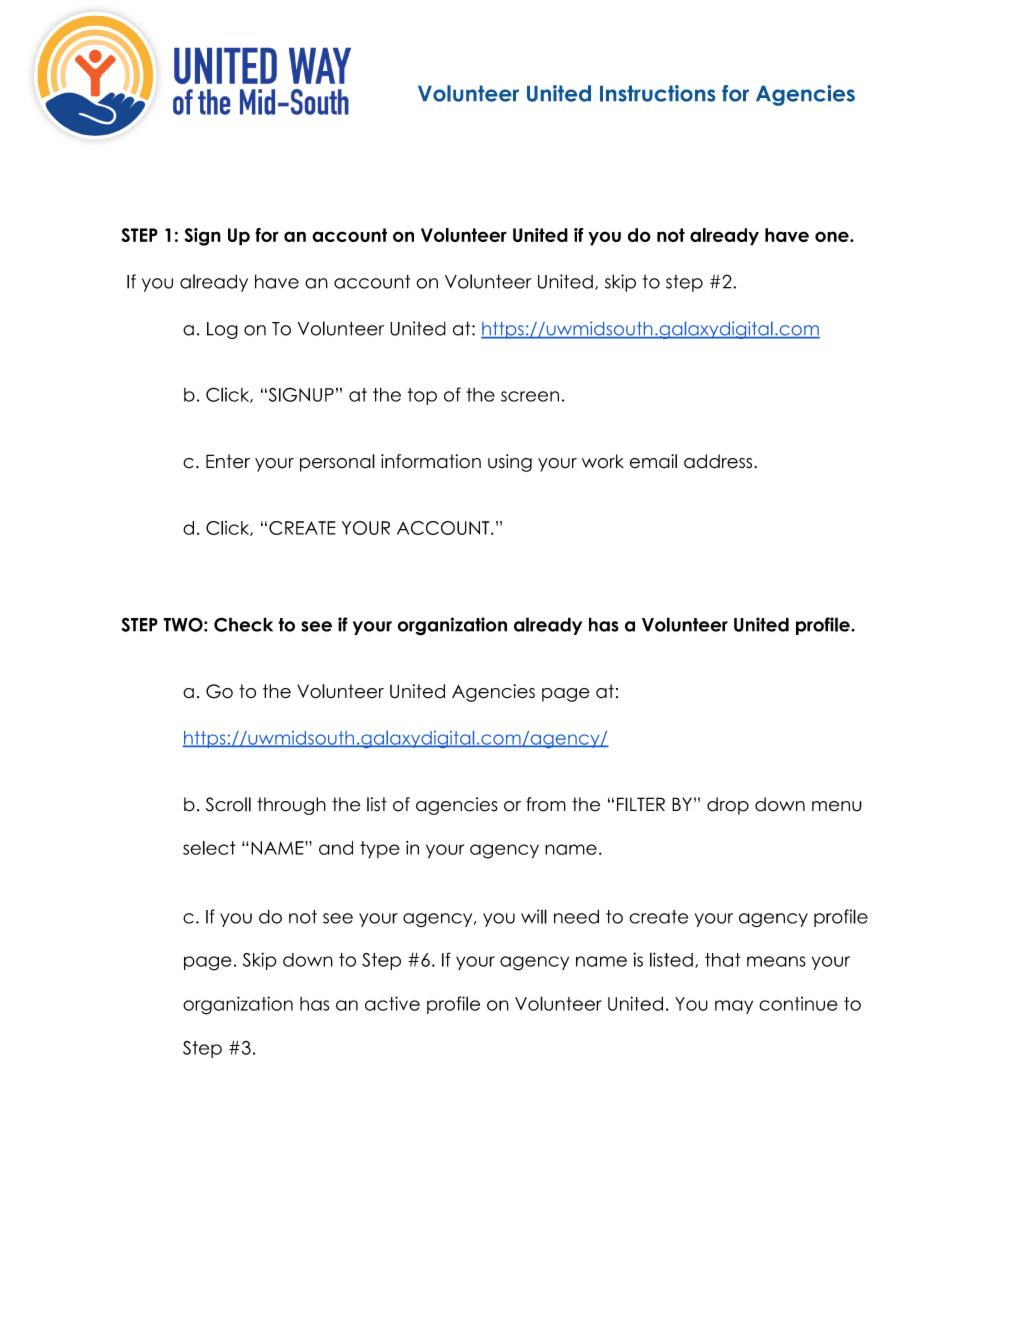  Describe the element at coordinates (243, 624) in the page. I see `Check` at that location.
